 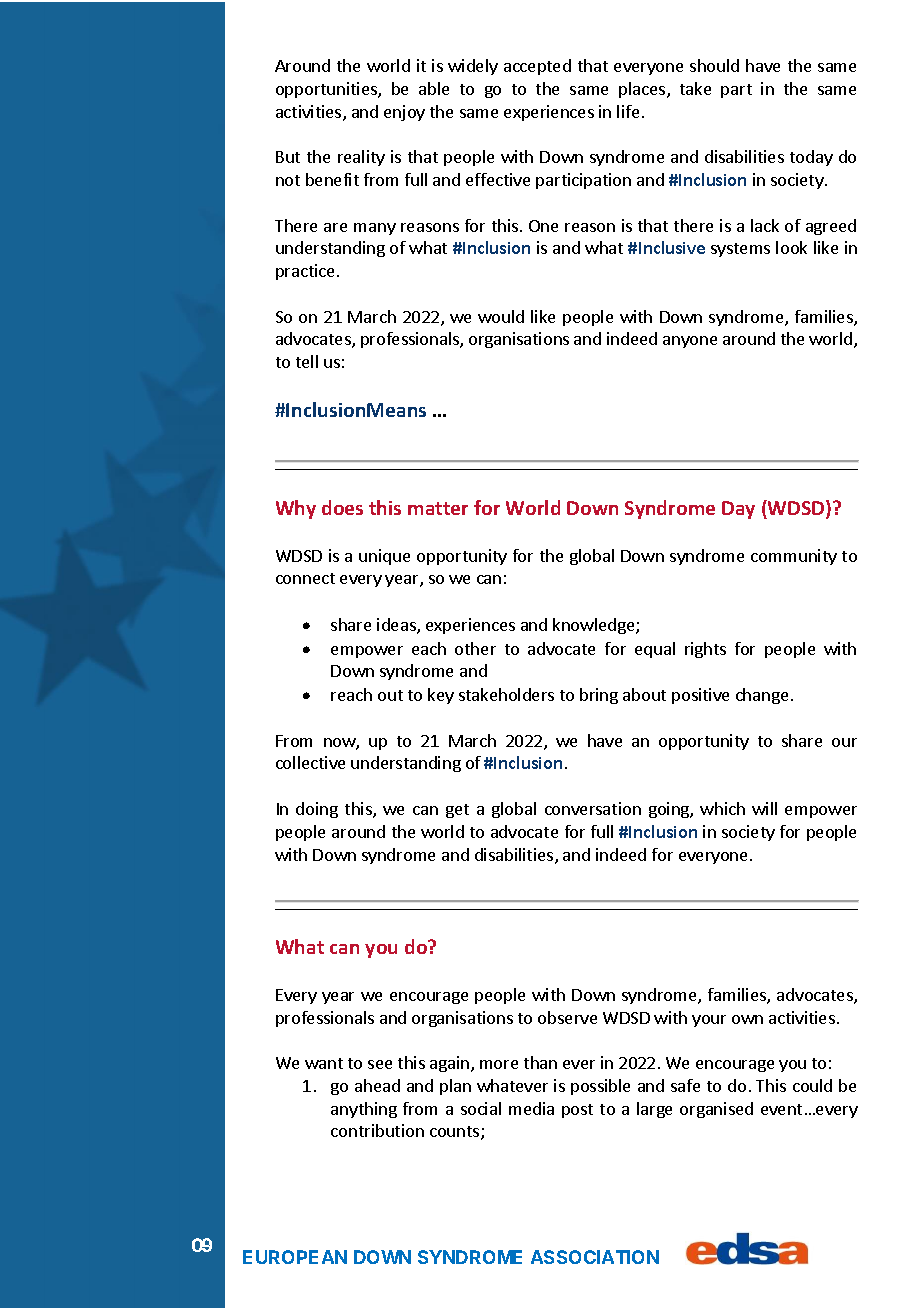 What do you see at coordinates (595, 626) in the screenshot?
I see `knowledge` at bounding box center [595, 626].
